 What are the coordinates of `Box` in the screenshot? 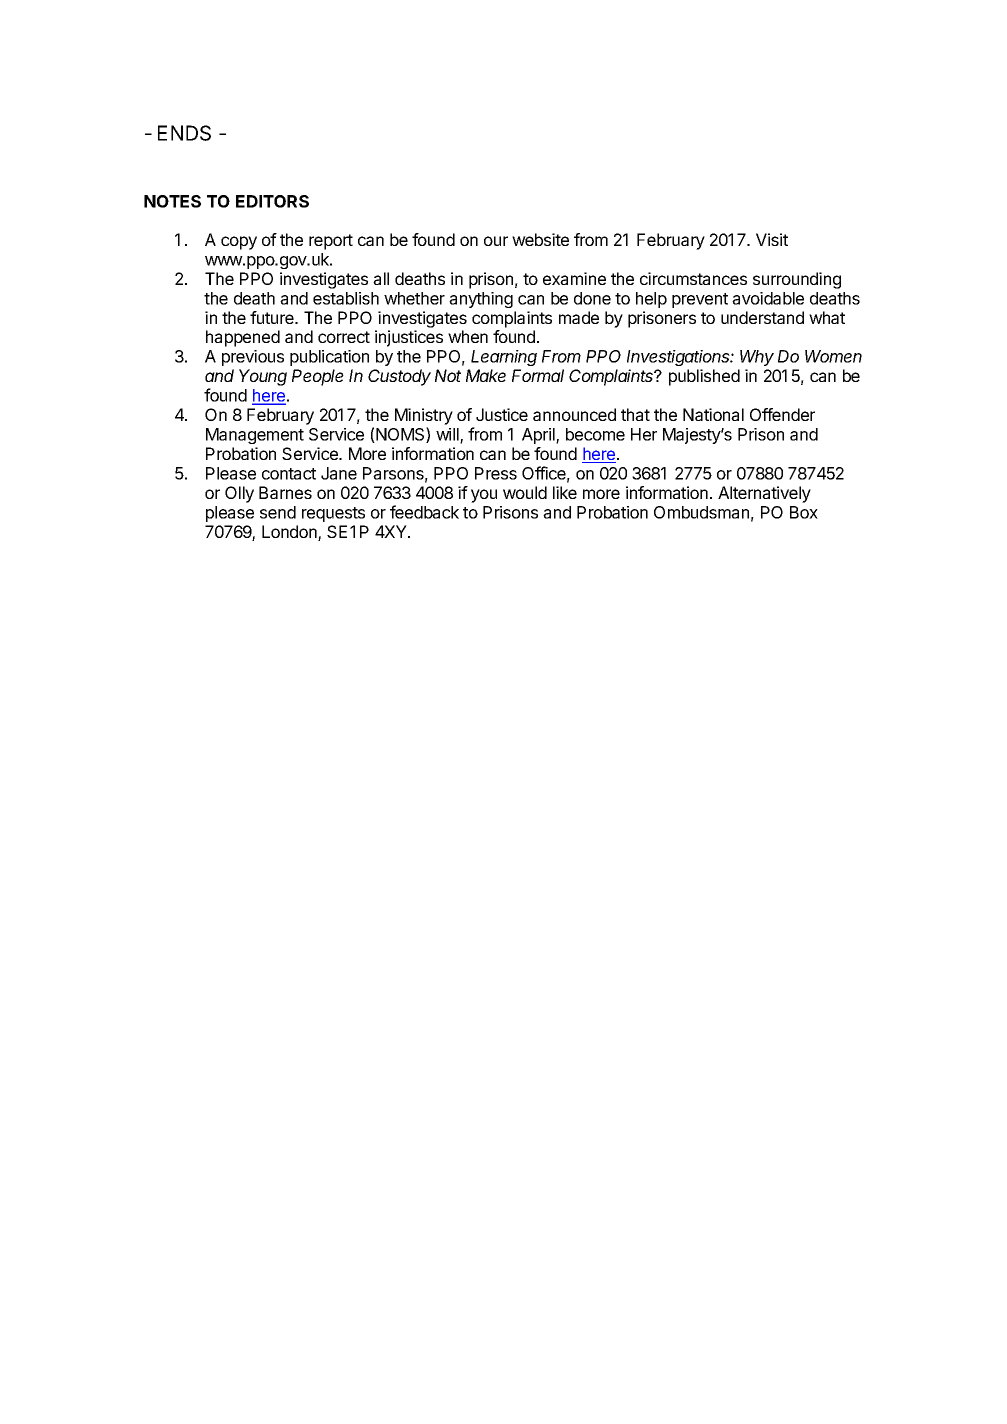 It's located at (804, 512).
